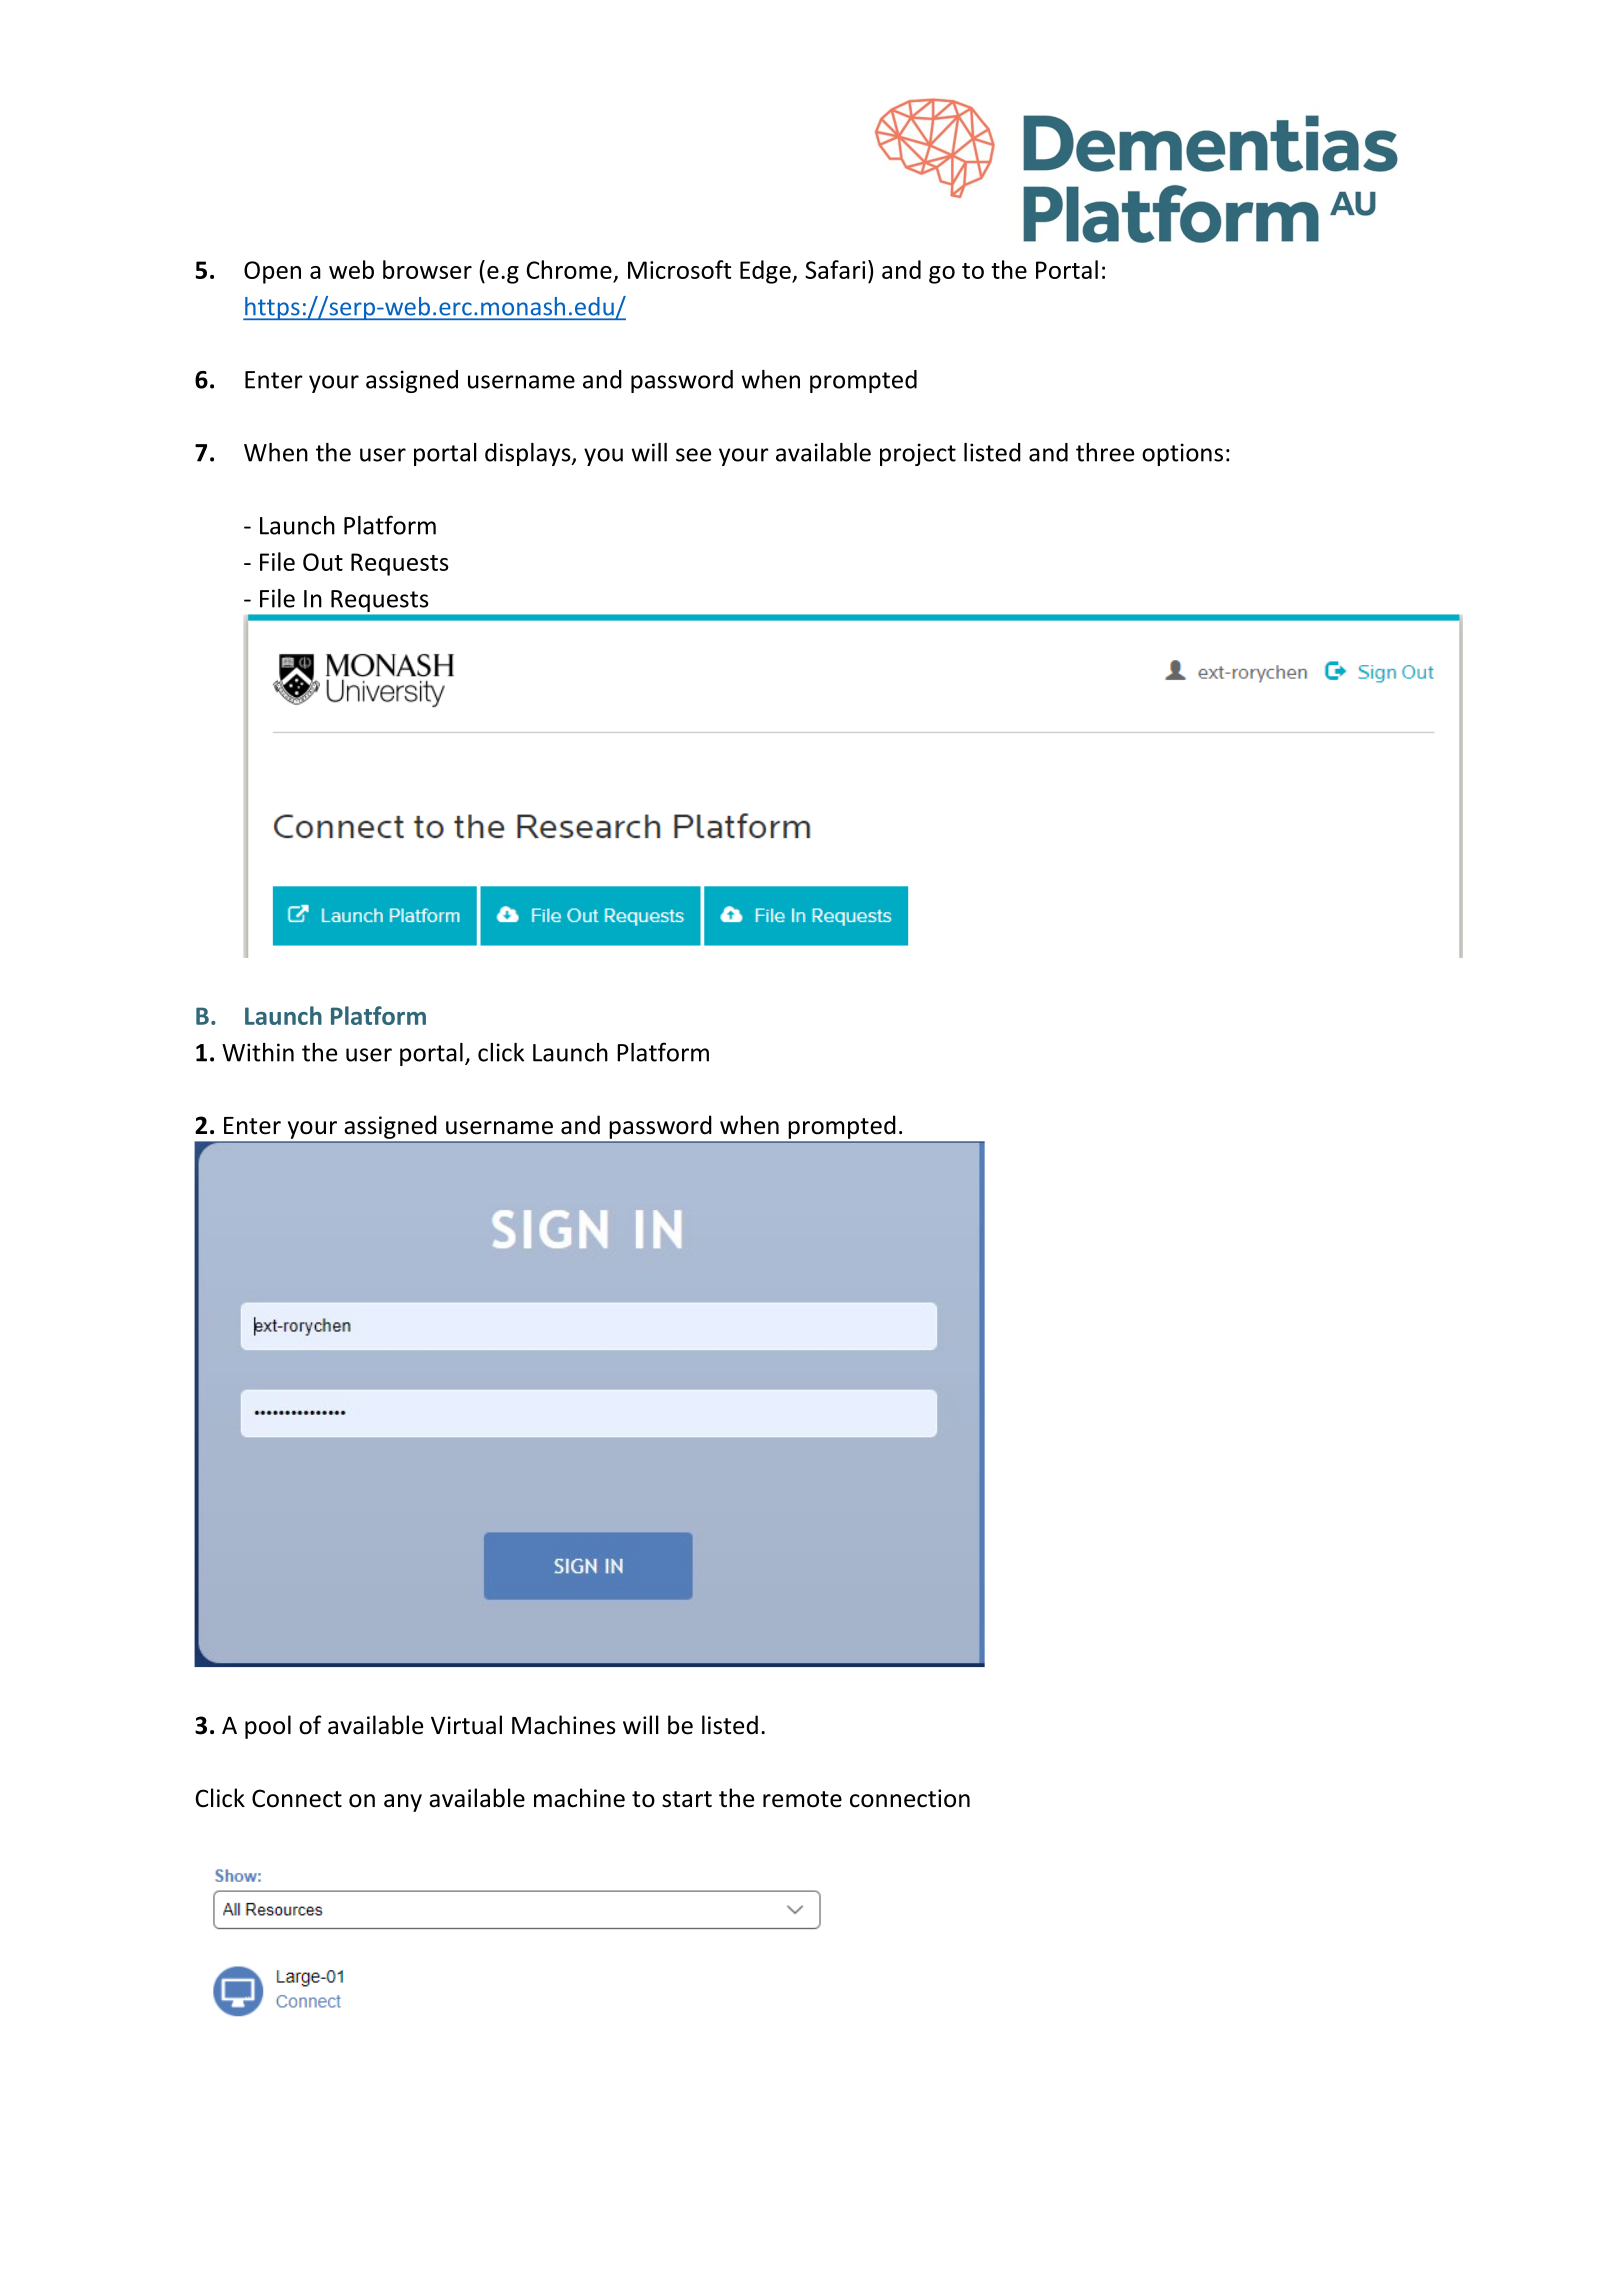 Image resolution: width=1609 pixels, height=2275 pixels. I want to click on start, so click(687, 1799).
